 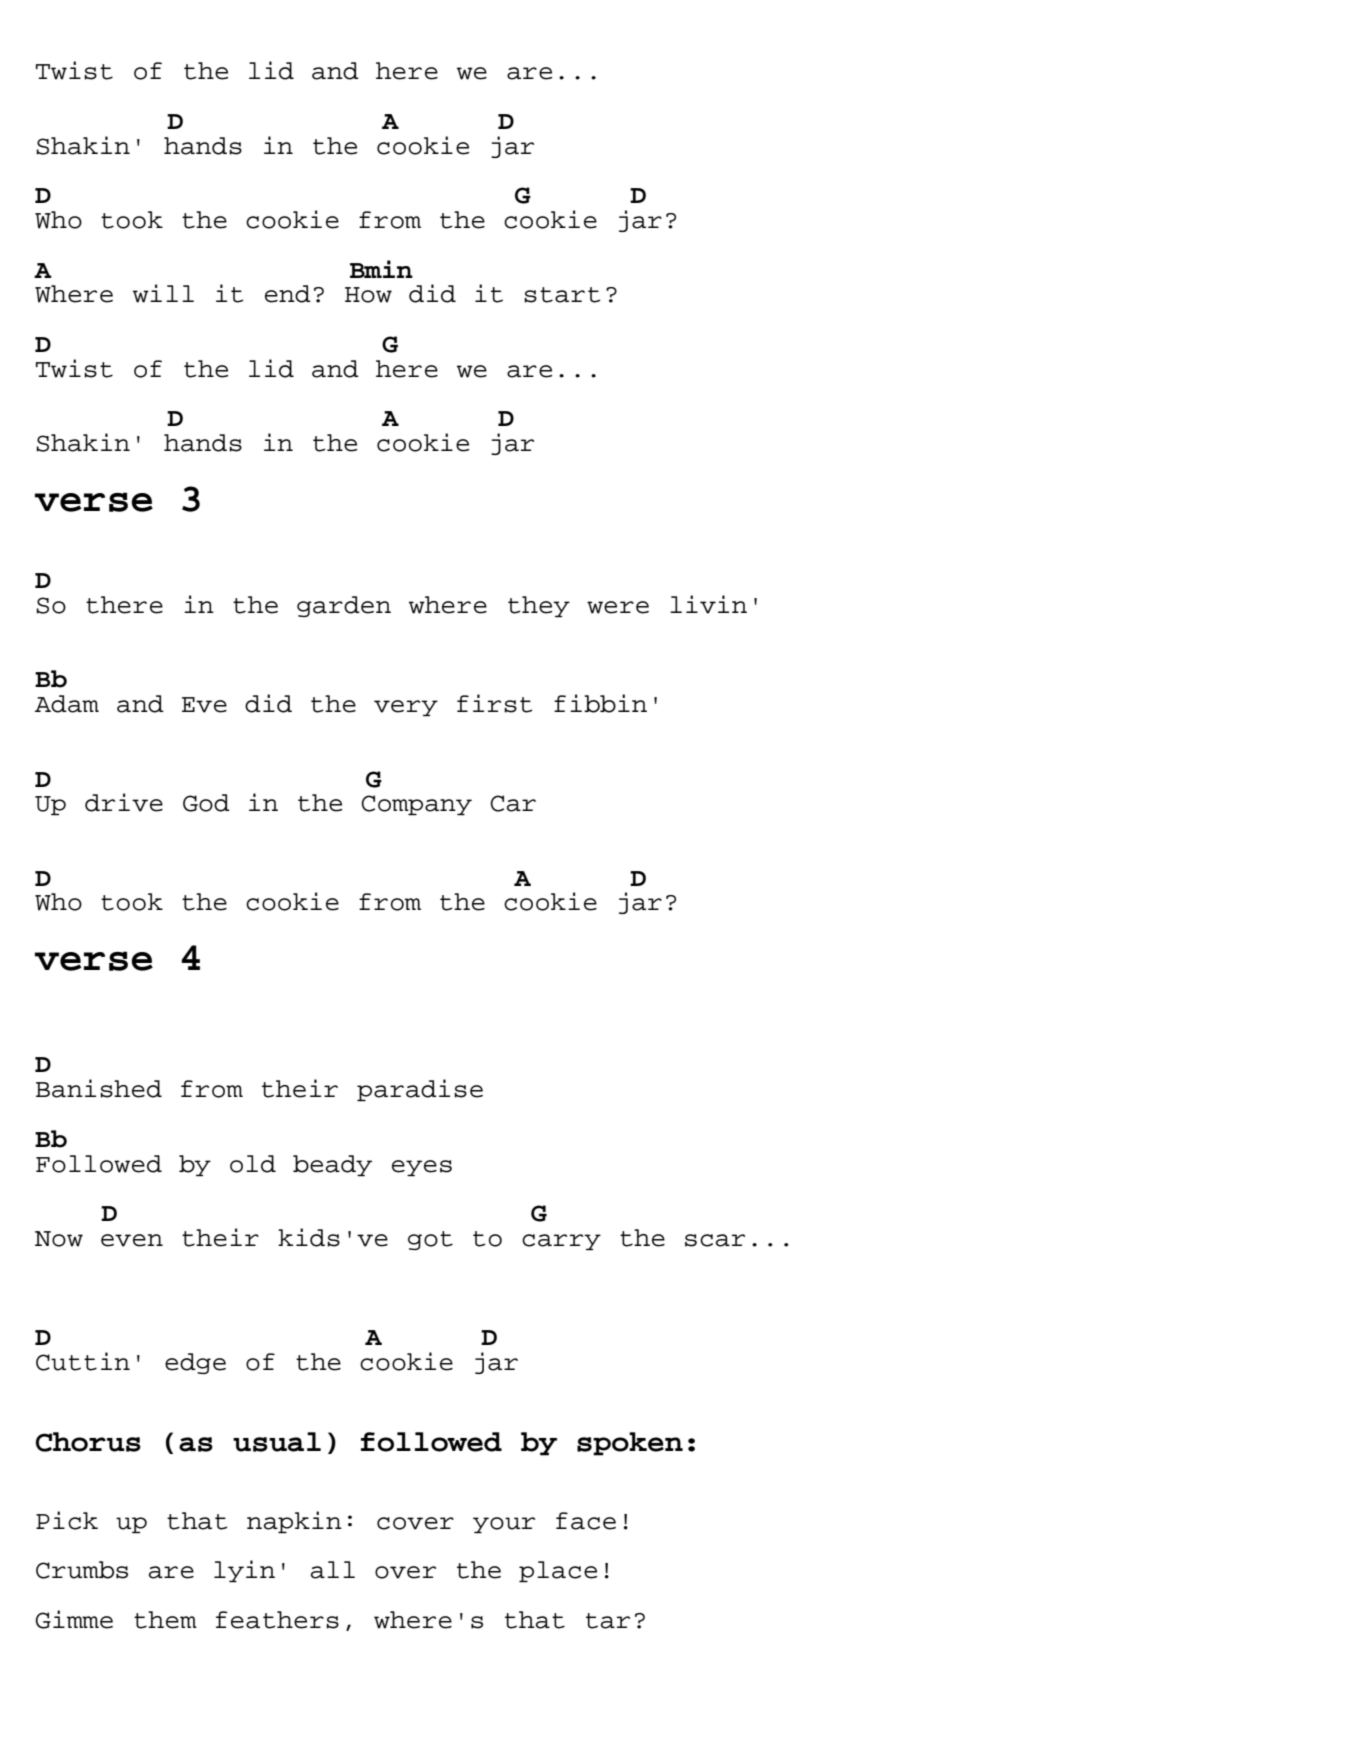 I want to click on start, so click(x=562, y=295).
